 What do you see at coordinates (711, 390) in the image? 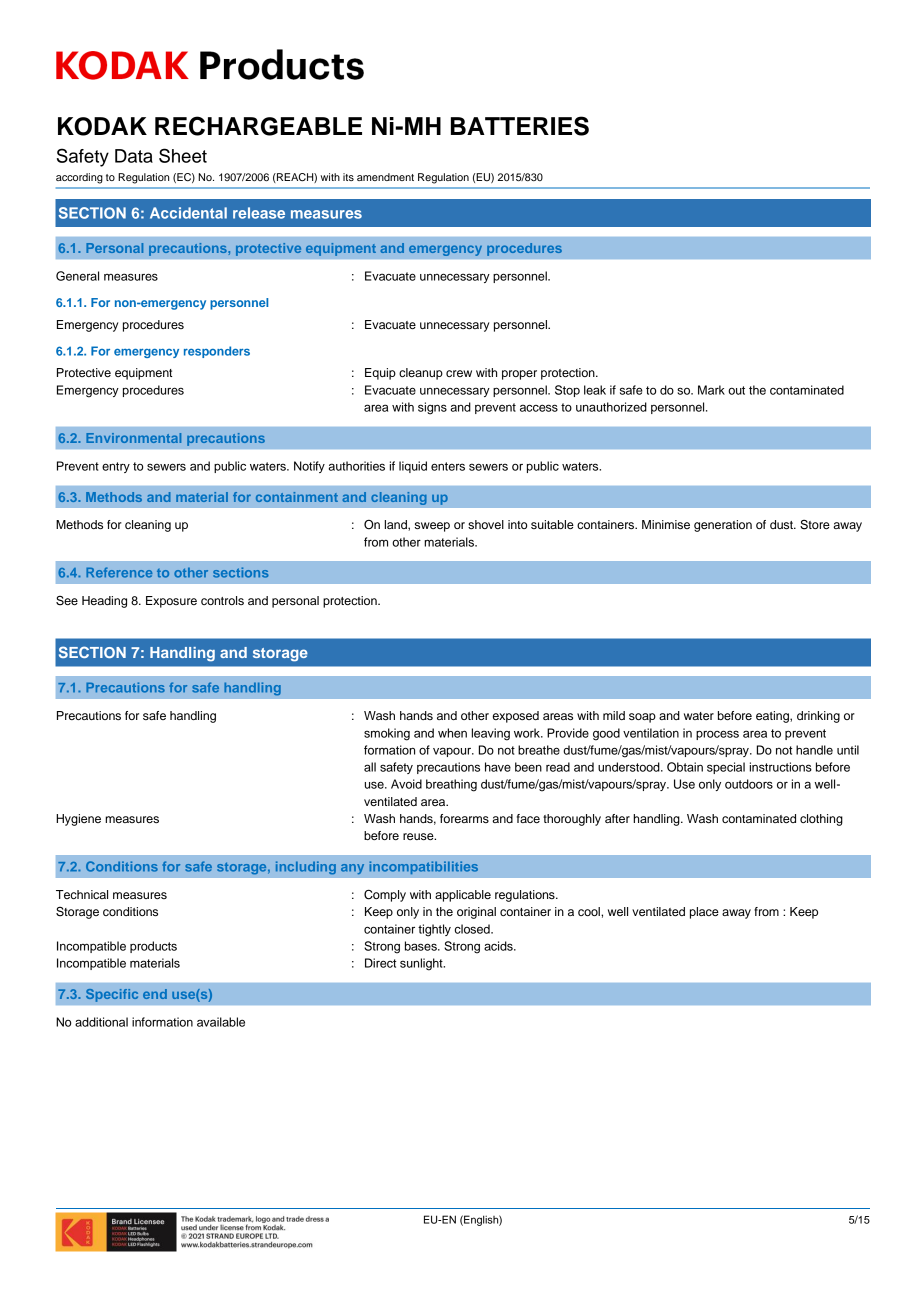
I see `Mark` at bounding box center [711, 390].
